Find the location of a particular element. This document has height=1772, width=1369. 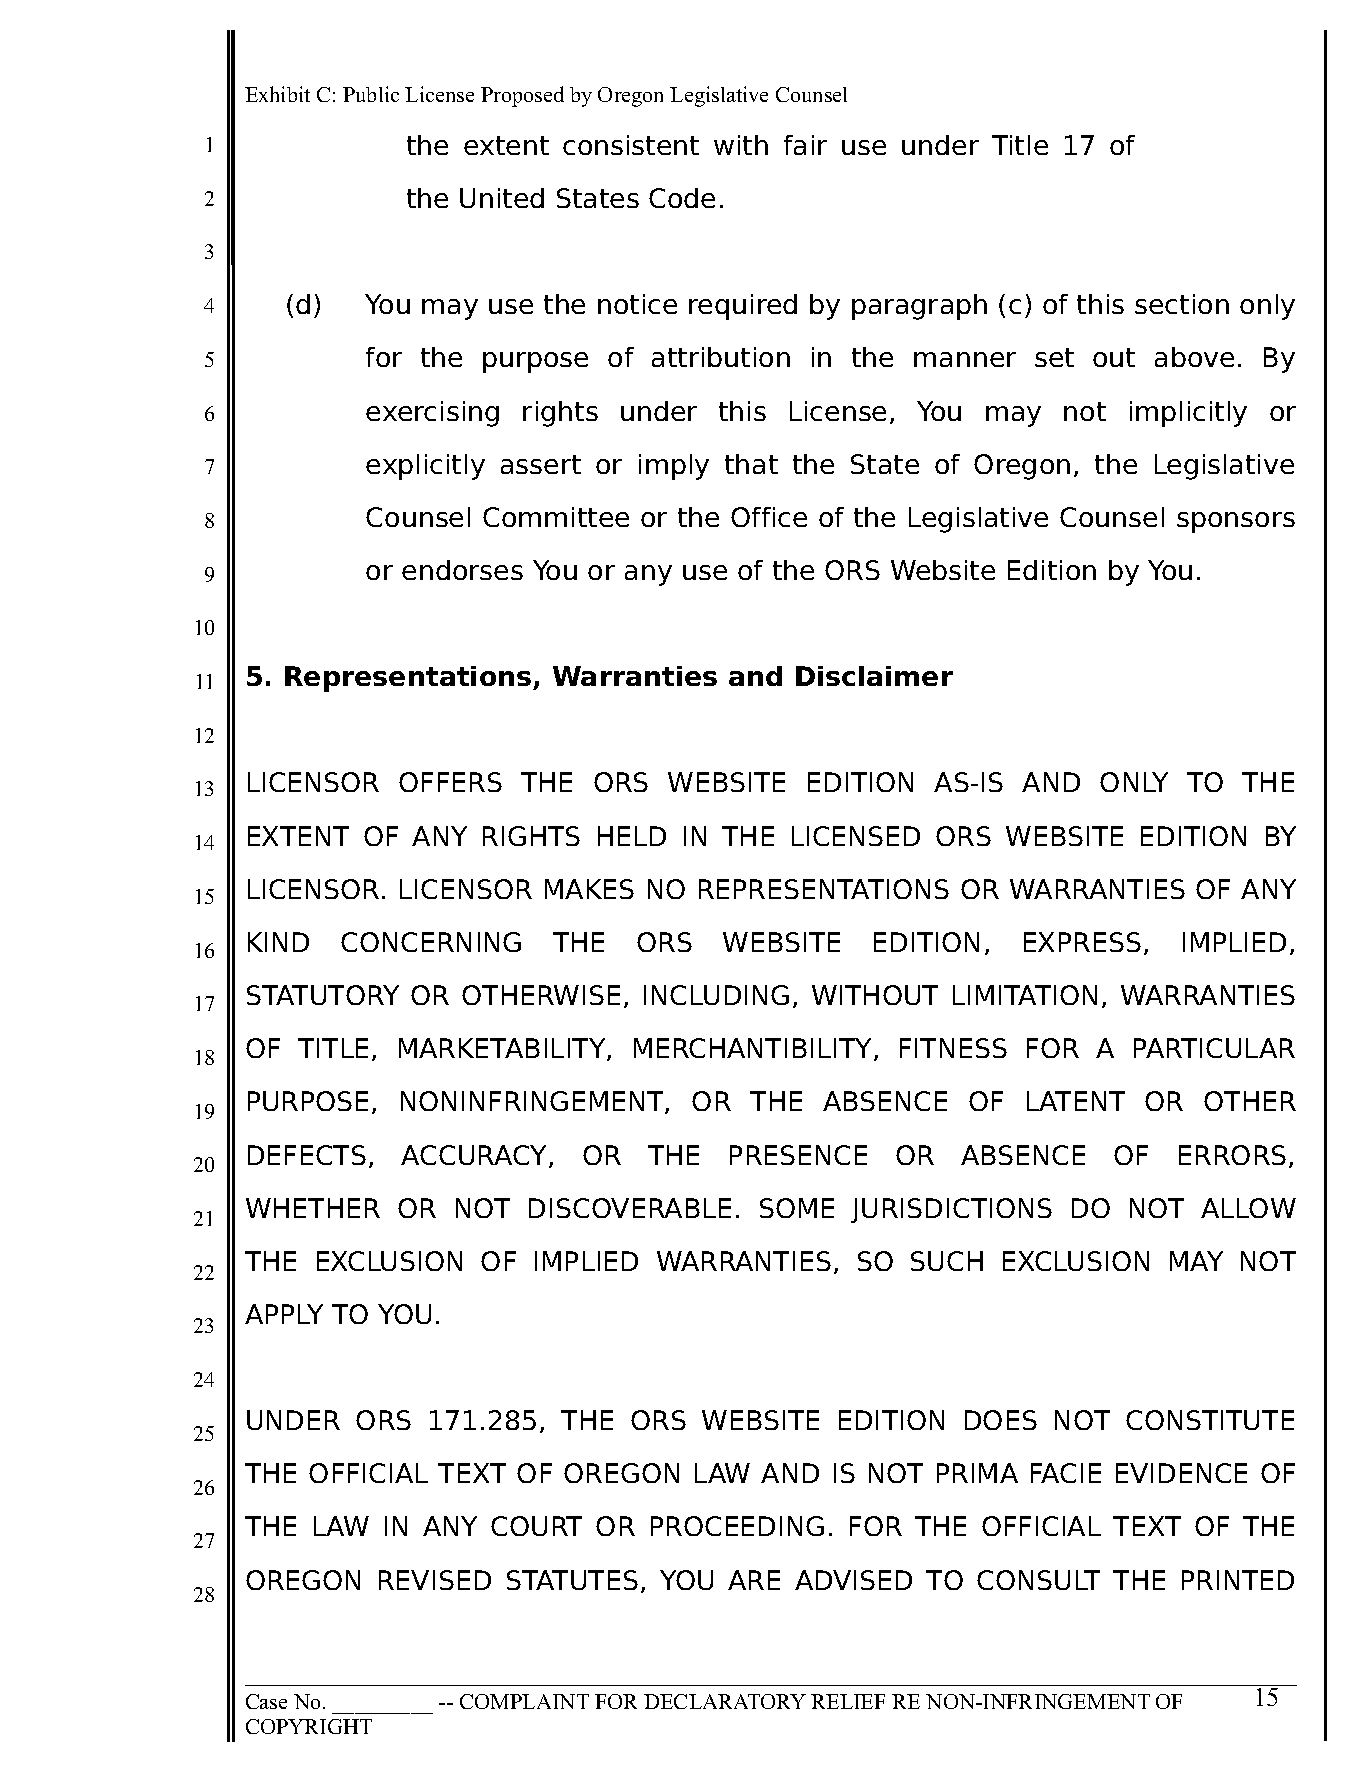

section is located at coordinates (1182, 304).
